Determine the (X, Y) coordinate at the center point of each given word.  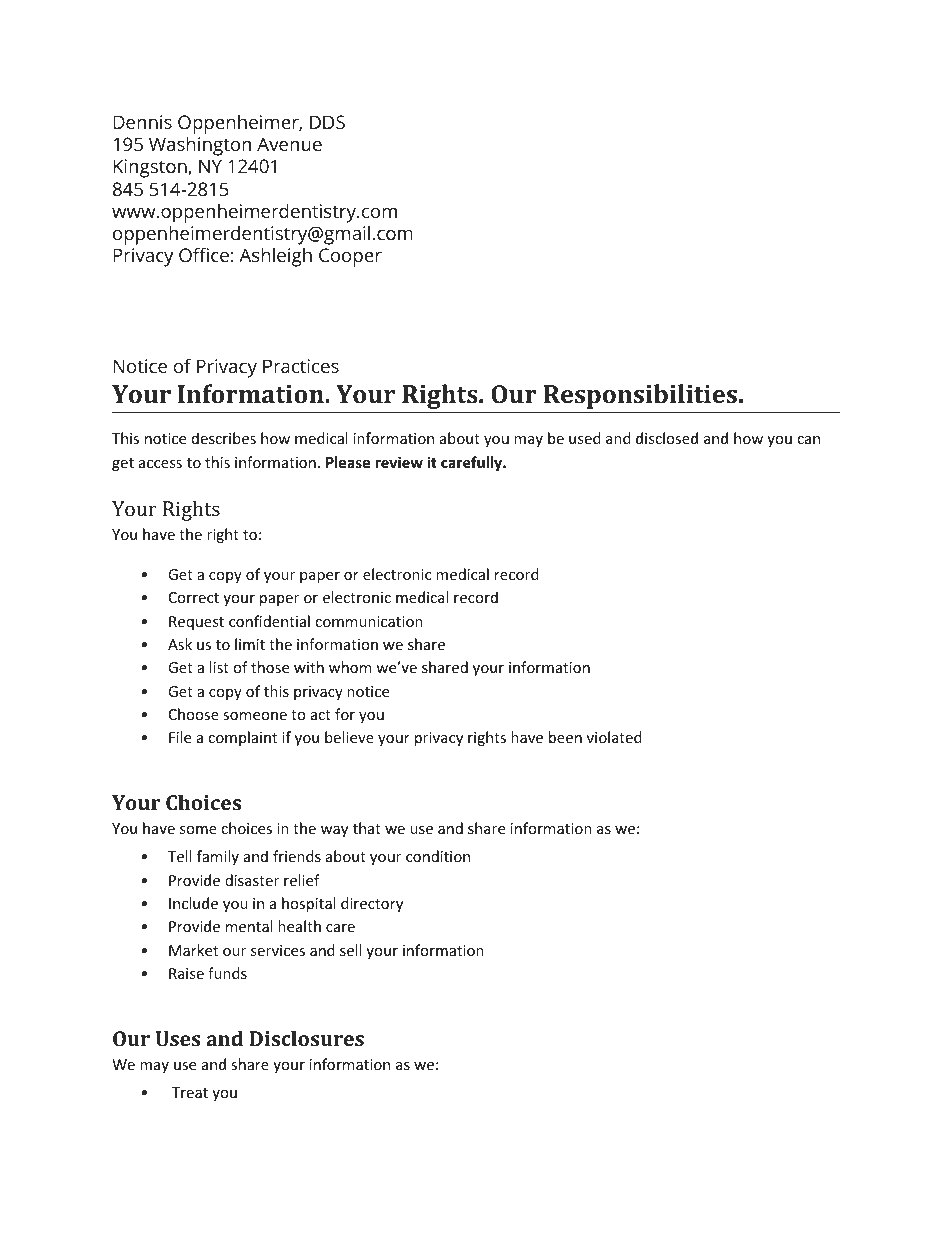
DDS (327, 122)
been (565, 737)
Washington (200, 146)
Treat (190, 1092)
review (399, 462)
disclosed (667, 438)
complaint (242, 738)
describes (224, 438)
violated (614, 737)
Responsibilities (640, 396)
